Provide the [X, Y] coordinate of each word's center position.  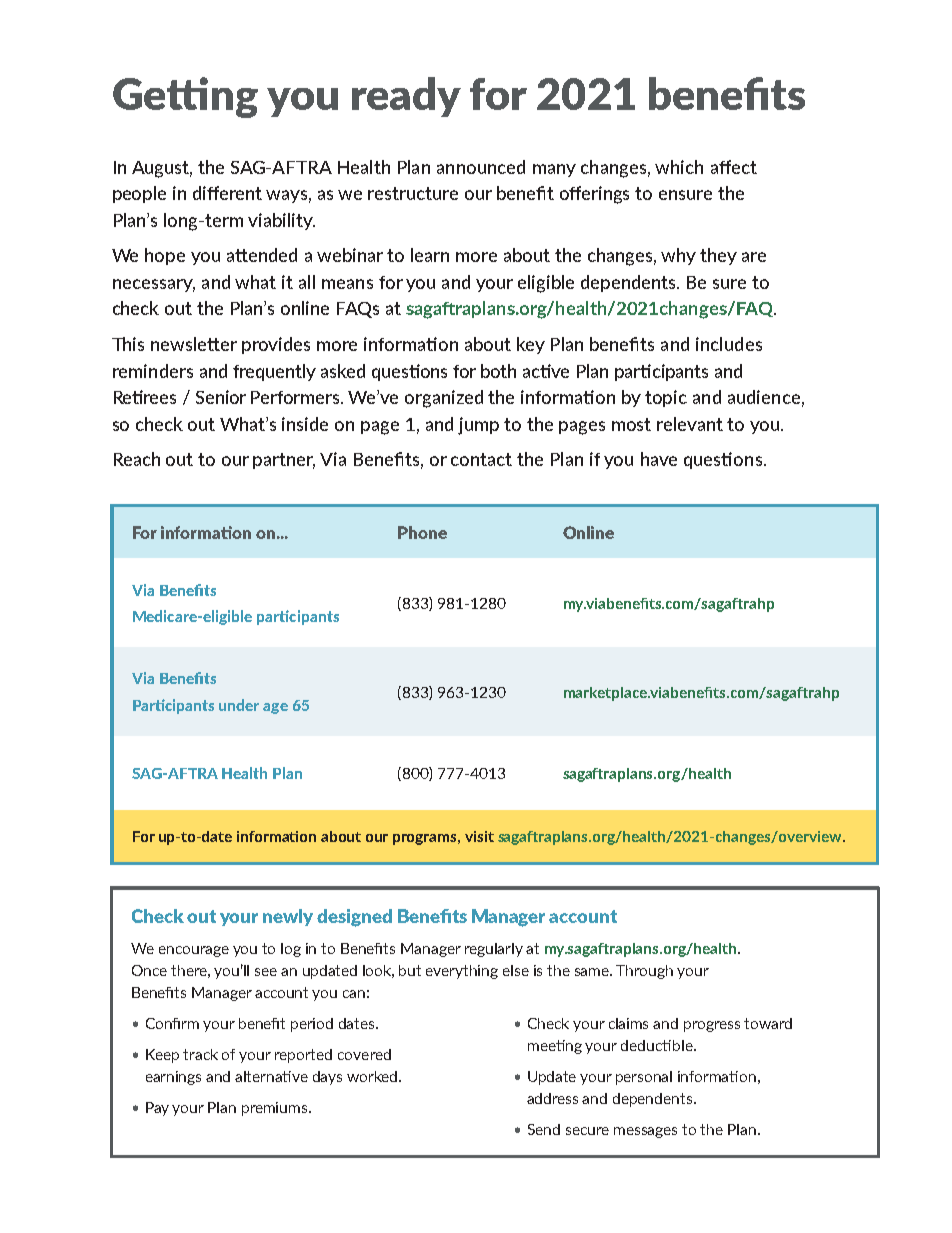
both [498, 371]
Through [644, 972]
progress [712, 1026]
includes [729, 344]
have [659, 459]
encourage [194, 951]
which [679, 167]
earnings [173, 1078]
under [239, 705]
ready [406, 97]
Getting [185, 97]
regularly [494, 950]
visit [479, 836]
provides [276, 345]
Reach [137, 459]
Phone [422, 532]
